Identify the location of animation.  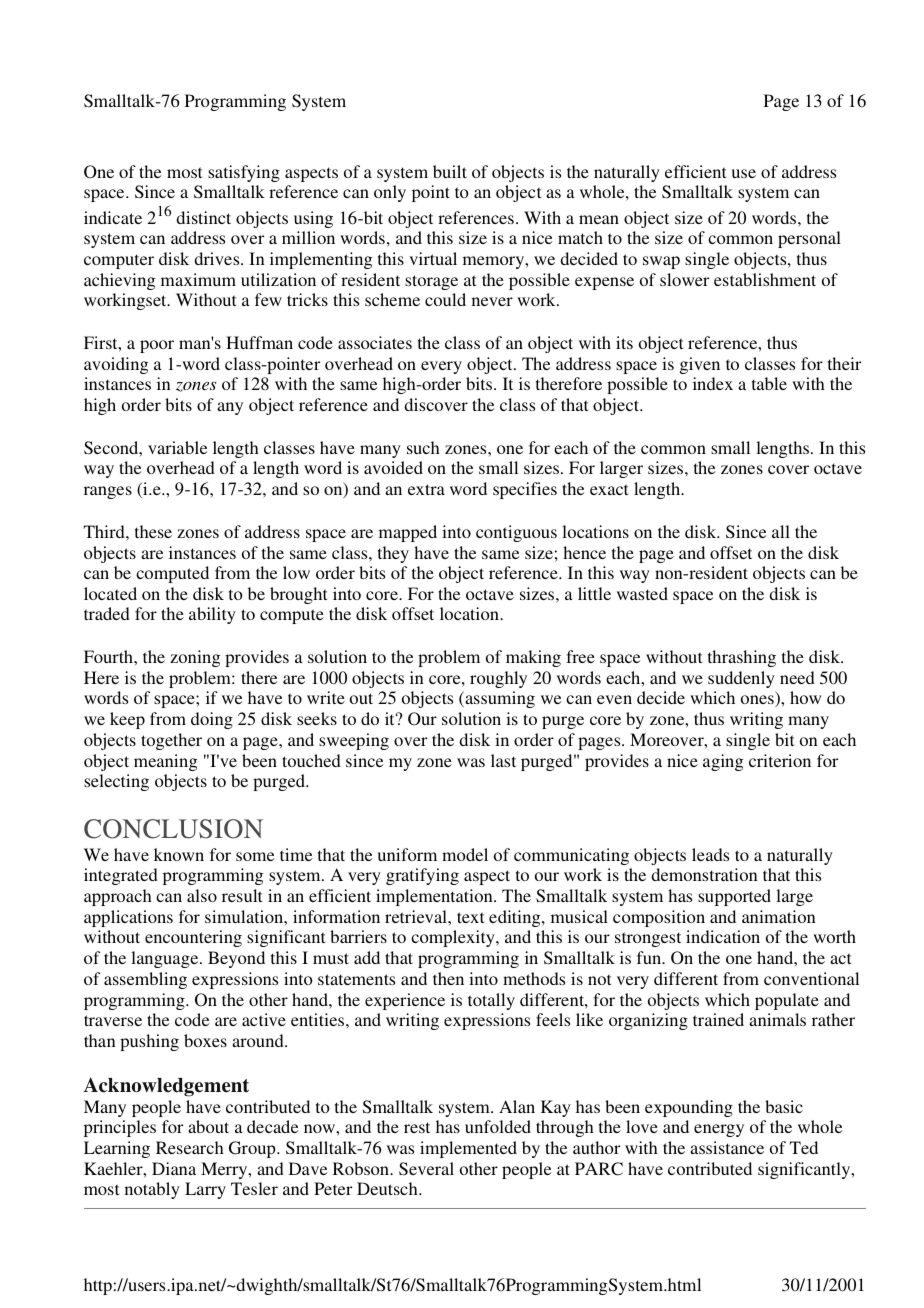
(779, 916).
